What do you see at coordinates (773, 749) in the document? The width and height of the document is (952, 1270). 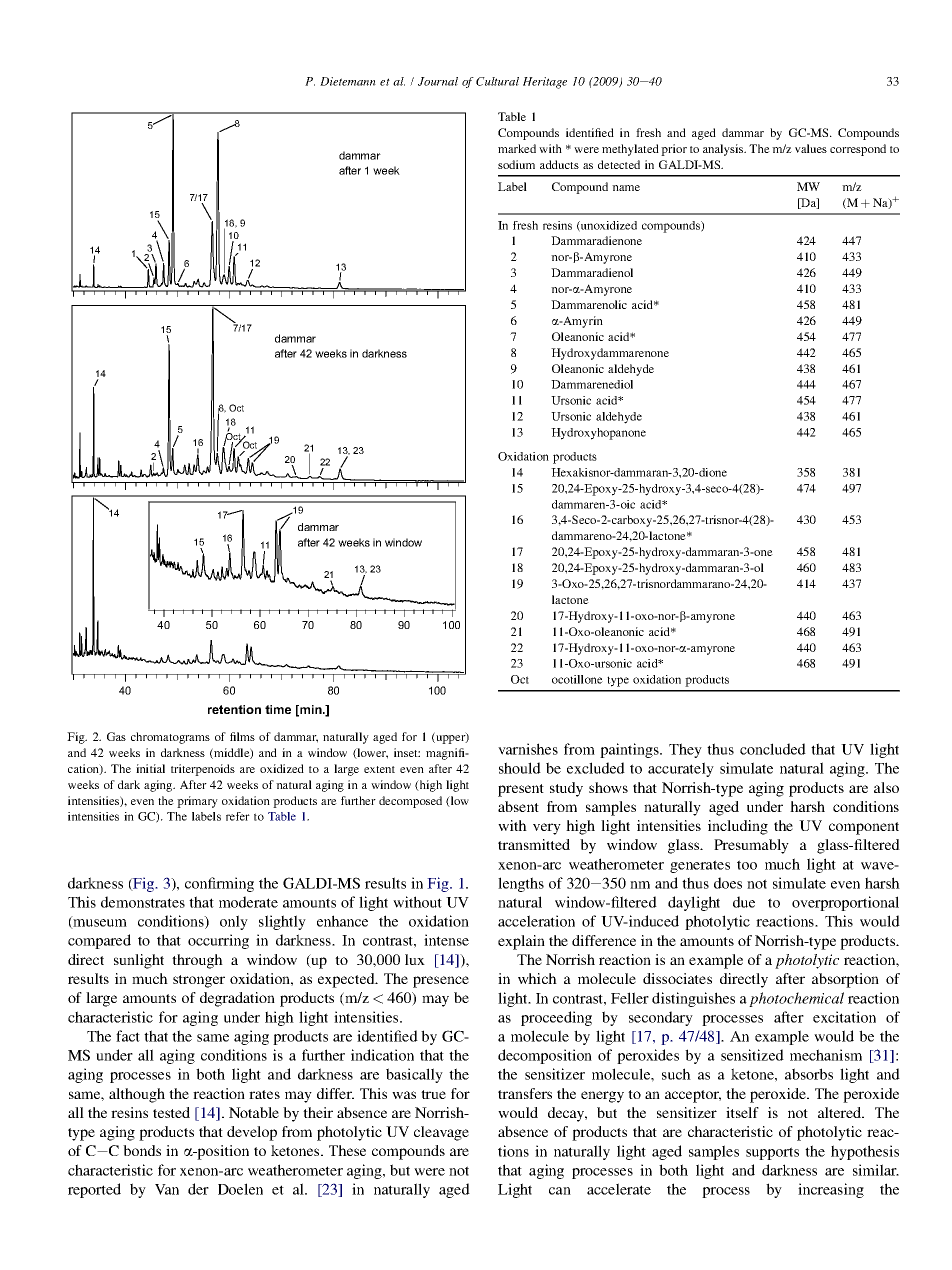 I see `concluded` at bounding box center [773, 749].
